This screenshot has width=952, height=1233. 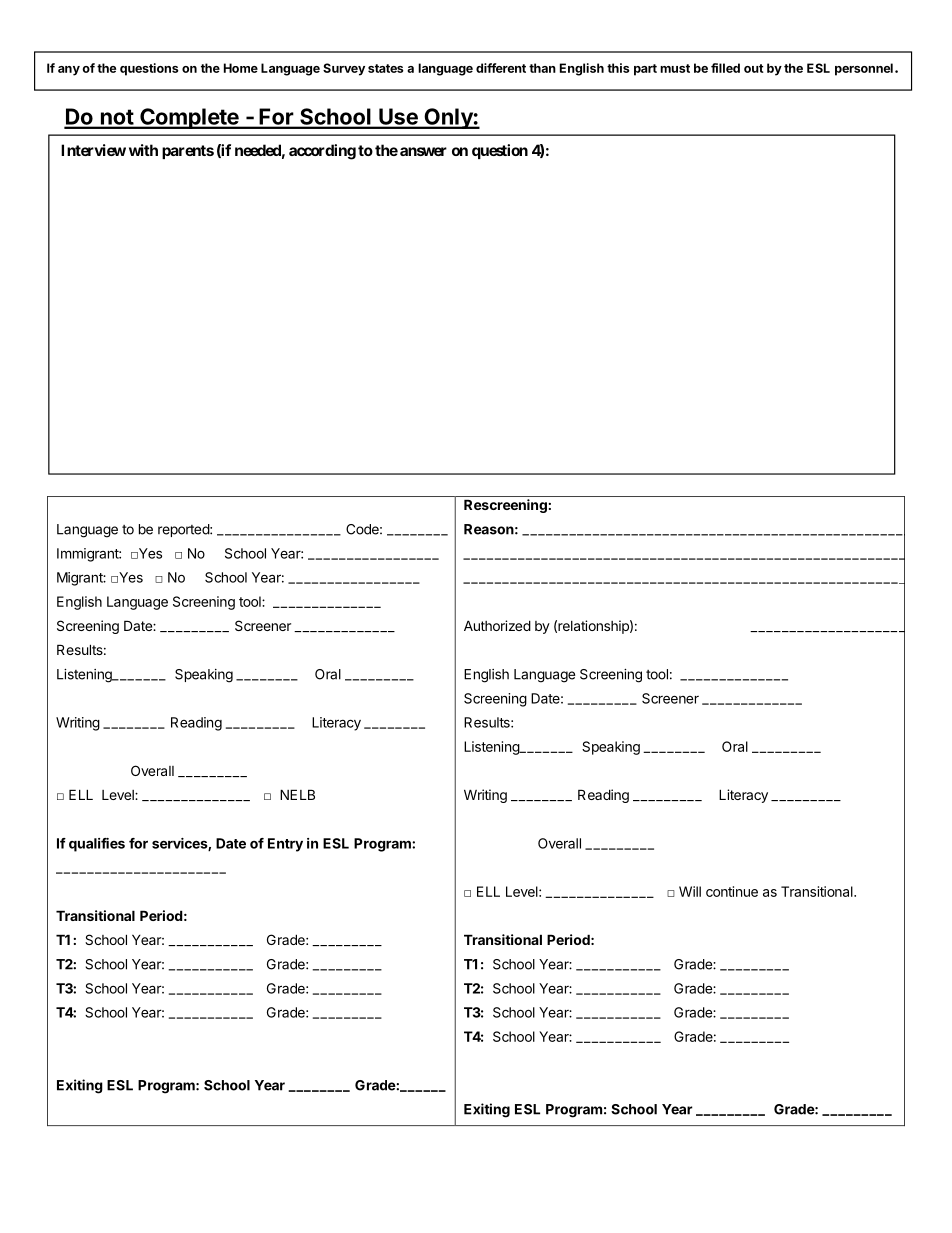 I want to click on Will, so click(x=690, y=891).
